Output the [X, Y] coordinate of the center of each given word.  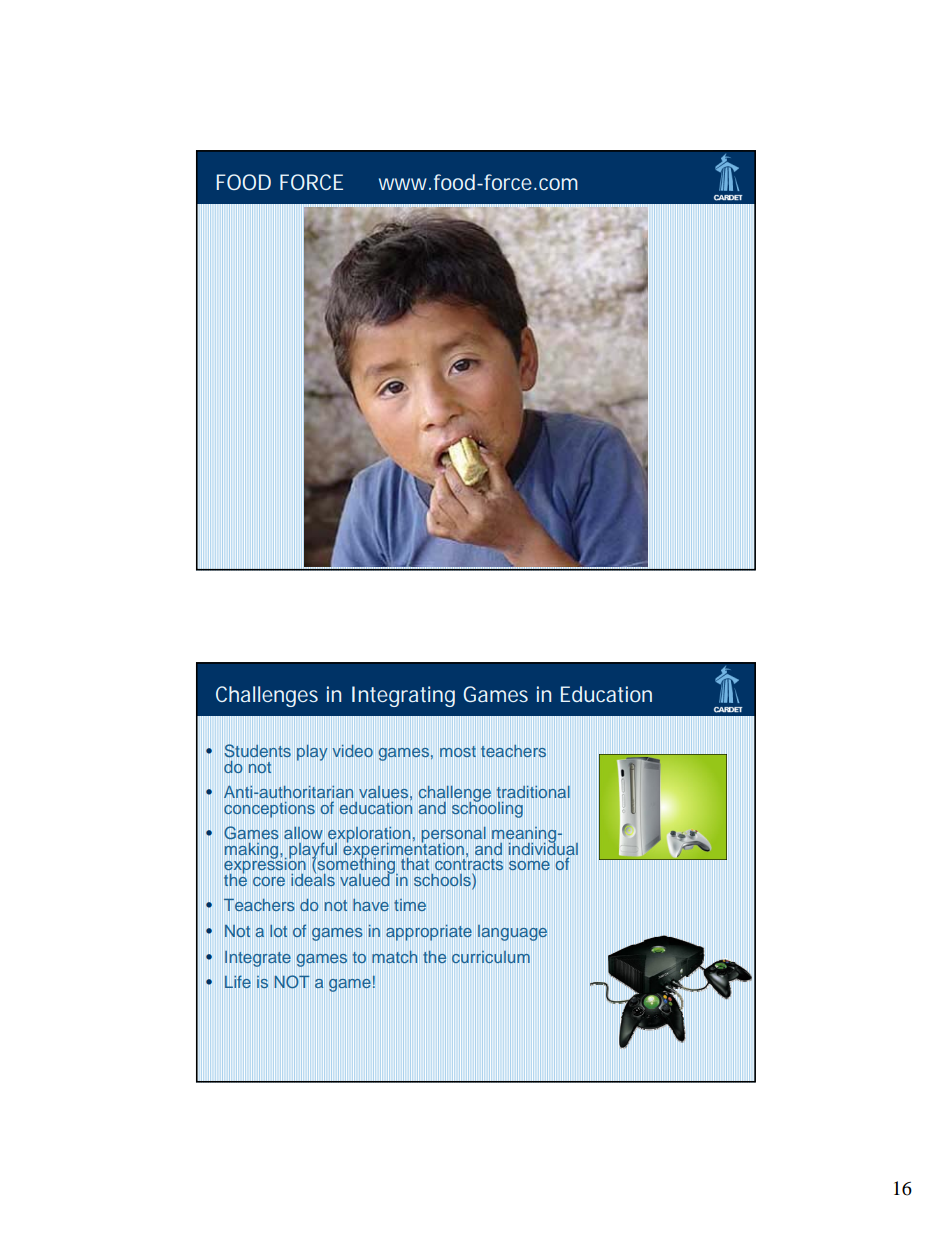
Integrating [403, 696]
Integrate [258, 959]
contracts [469, 863]
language [512, 933]
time [410, 905]
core [269, 881]
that [415, 864]
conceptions [269, 810]
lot [278, 931]
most [458, 751]
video [353, 750]
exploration [369, 836]
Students [257, 751]
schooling [487, 808]
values [383, 792]
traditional [532, 792]
